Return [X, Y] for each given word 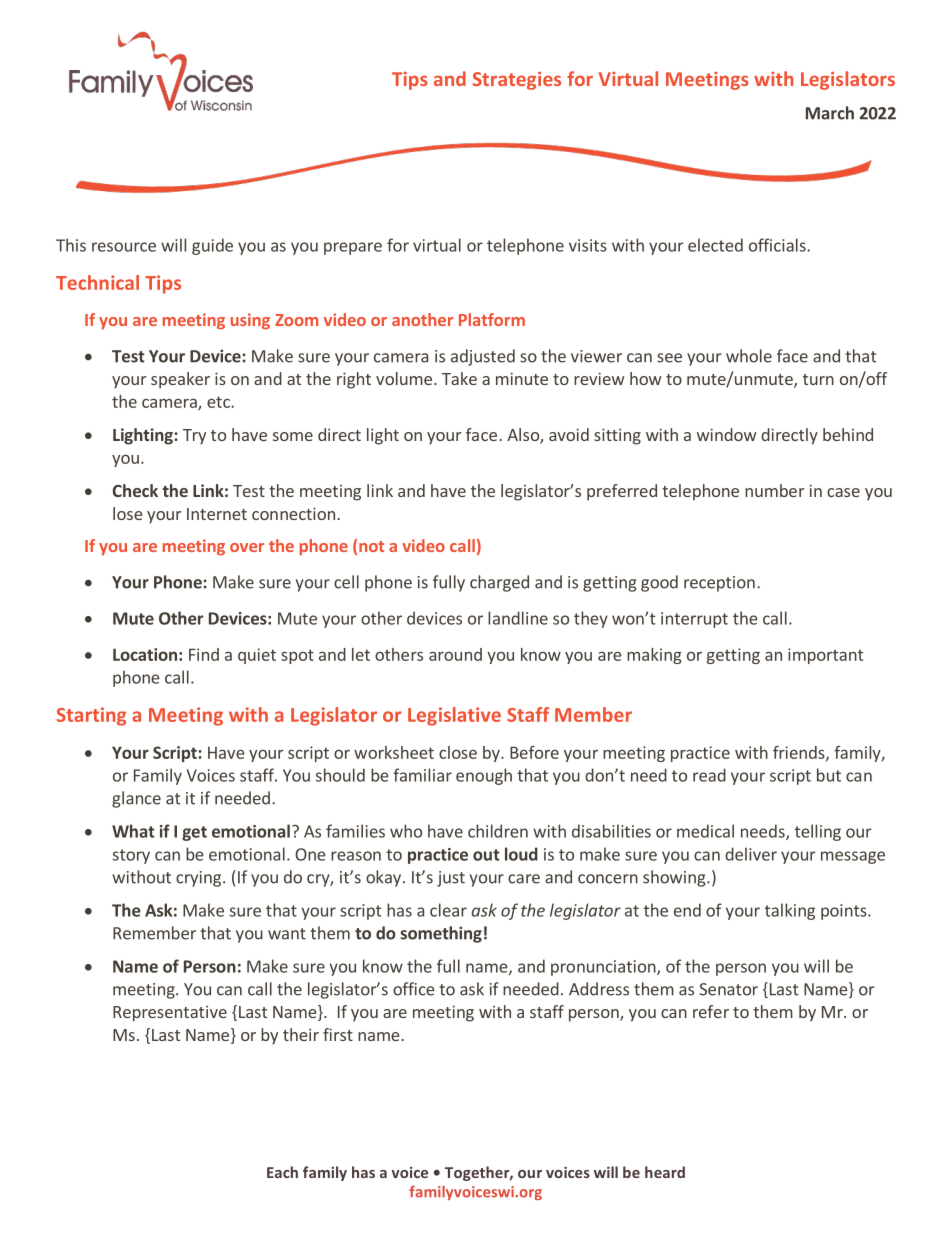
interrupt [694, 620]
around [455, 654]
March [830, 113]
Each [282, 1172]
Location [145, 654]
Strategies [517, 81]
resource [124, 247]
